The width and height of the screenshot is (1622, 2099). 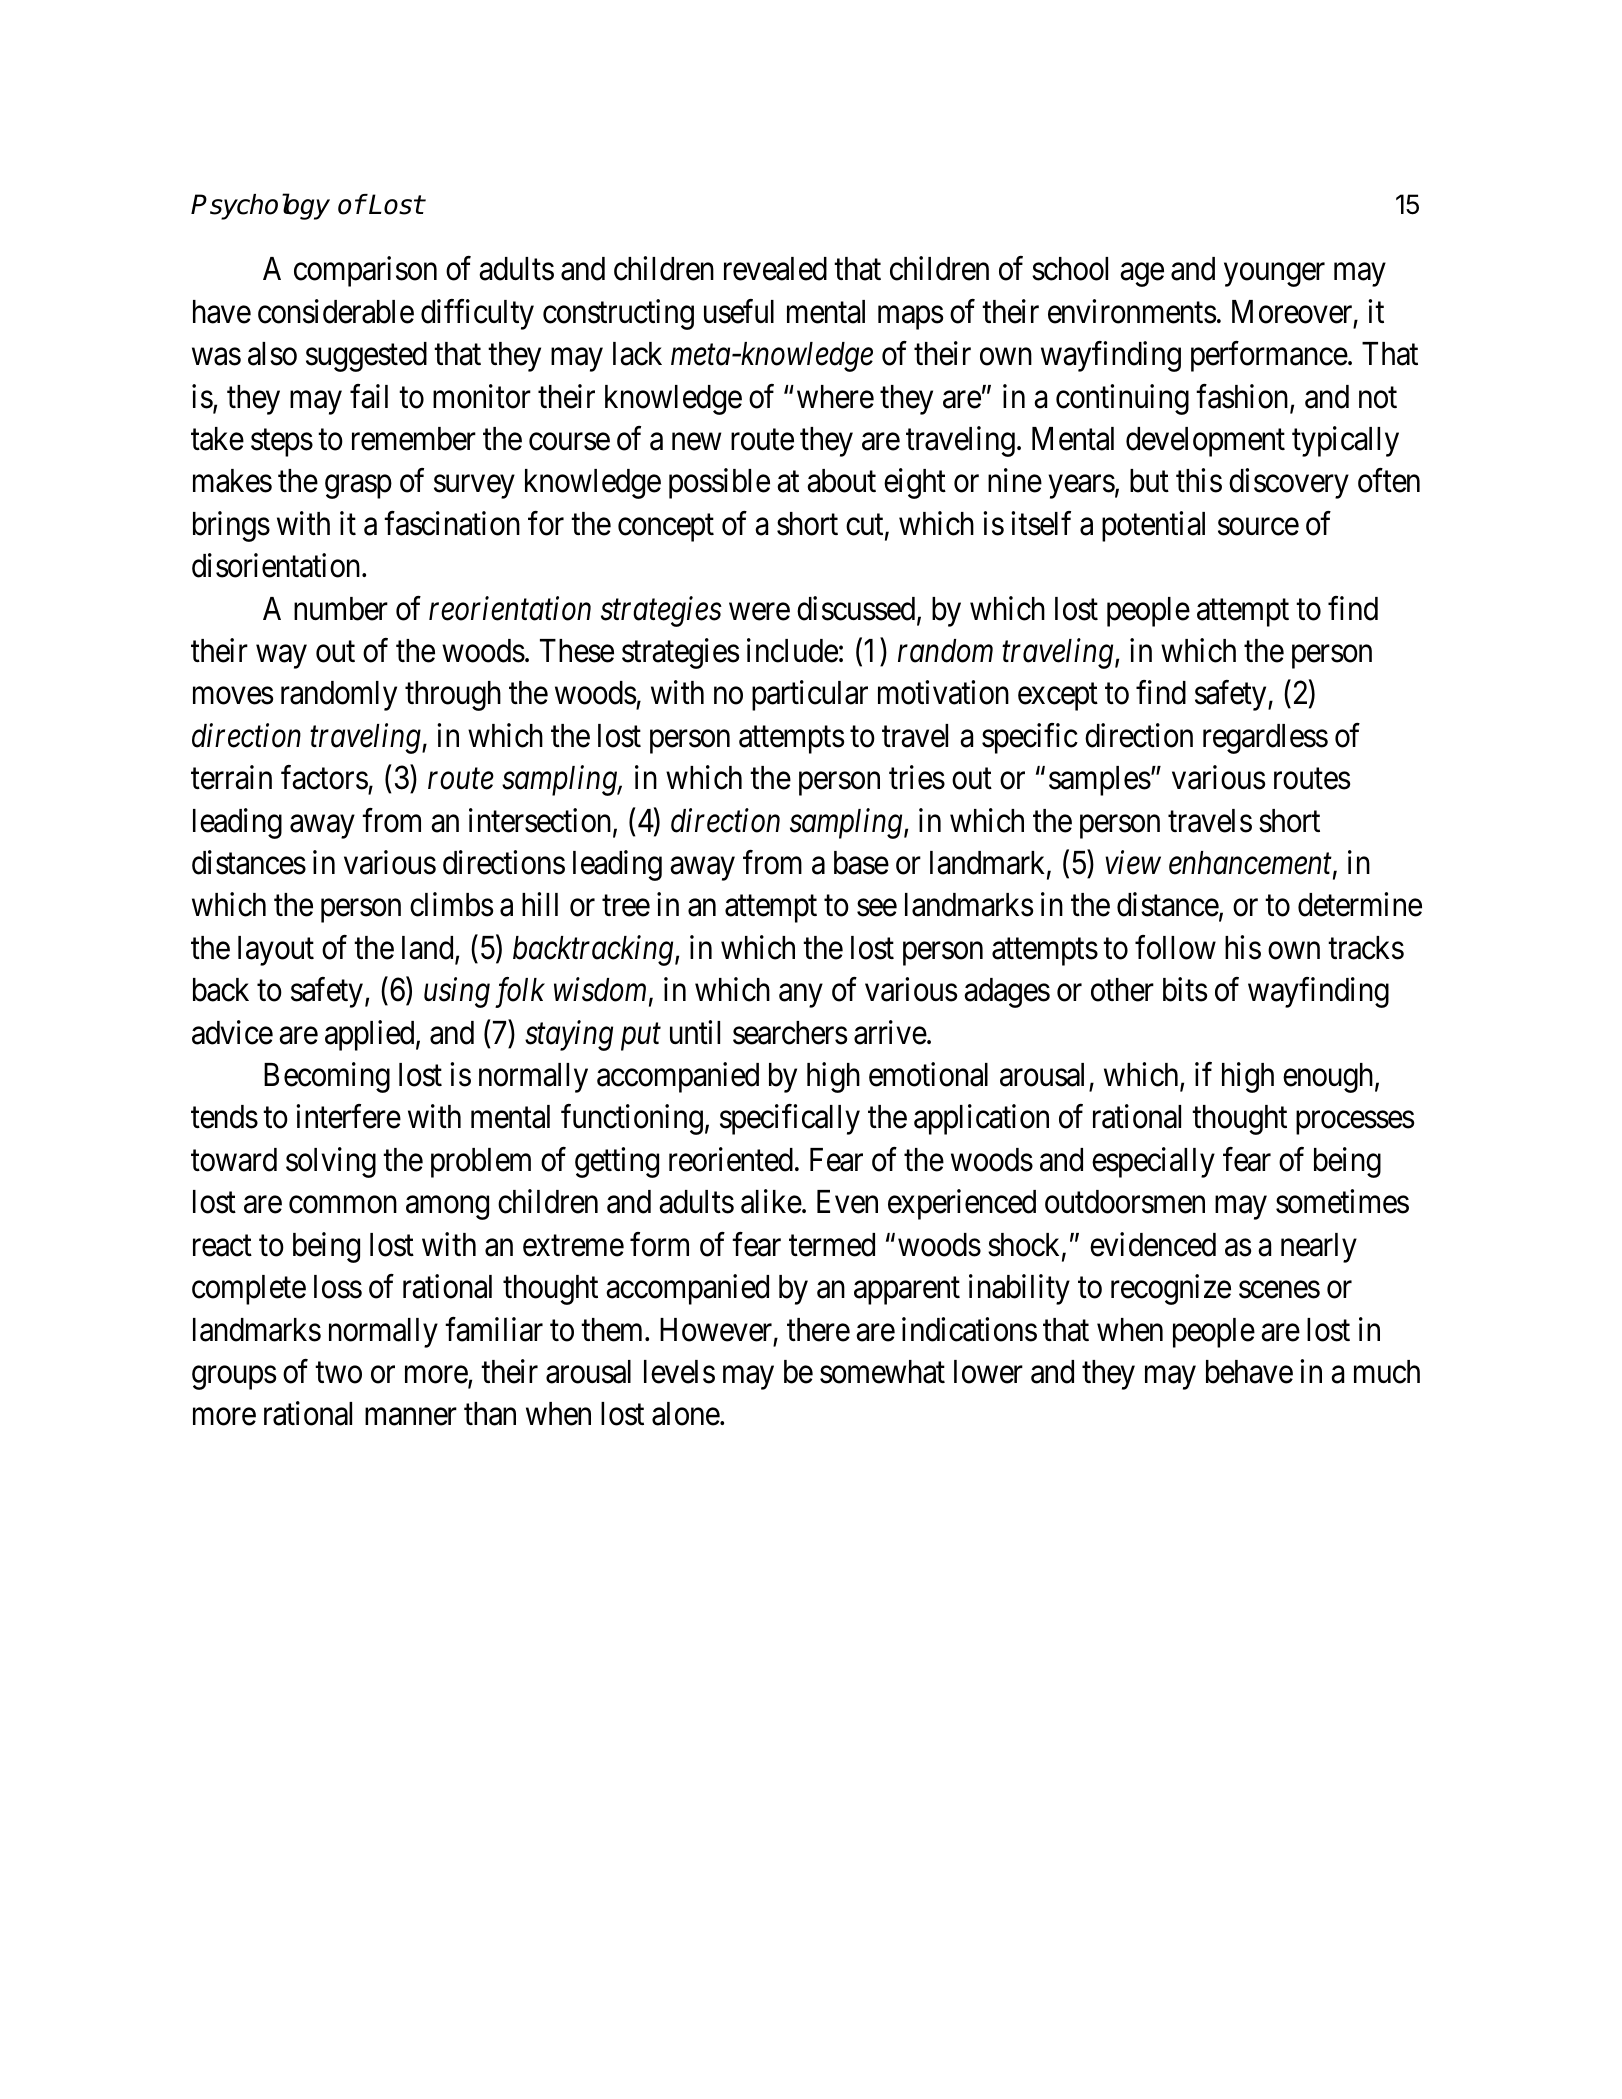 What do you see at coordinates (1387, 1372) in the screenshot?
I see `much` at bounding box center [1387, 1372].
